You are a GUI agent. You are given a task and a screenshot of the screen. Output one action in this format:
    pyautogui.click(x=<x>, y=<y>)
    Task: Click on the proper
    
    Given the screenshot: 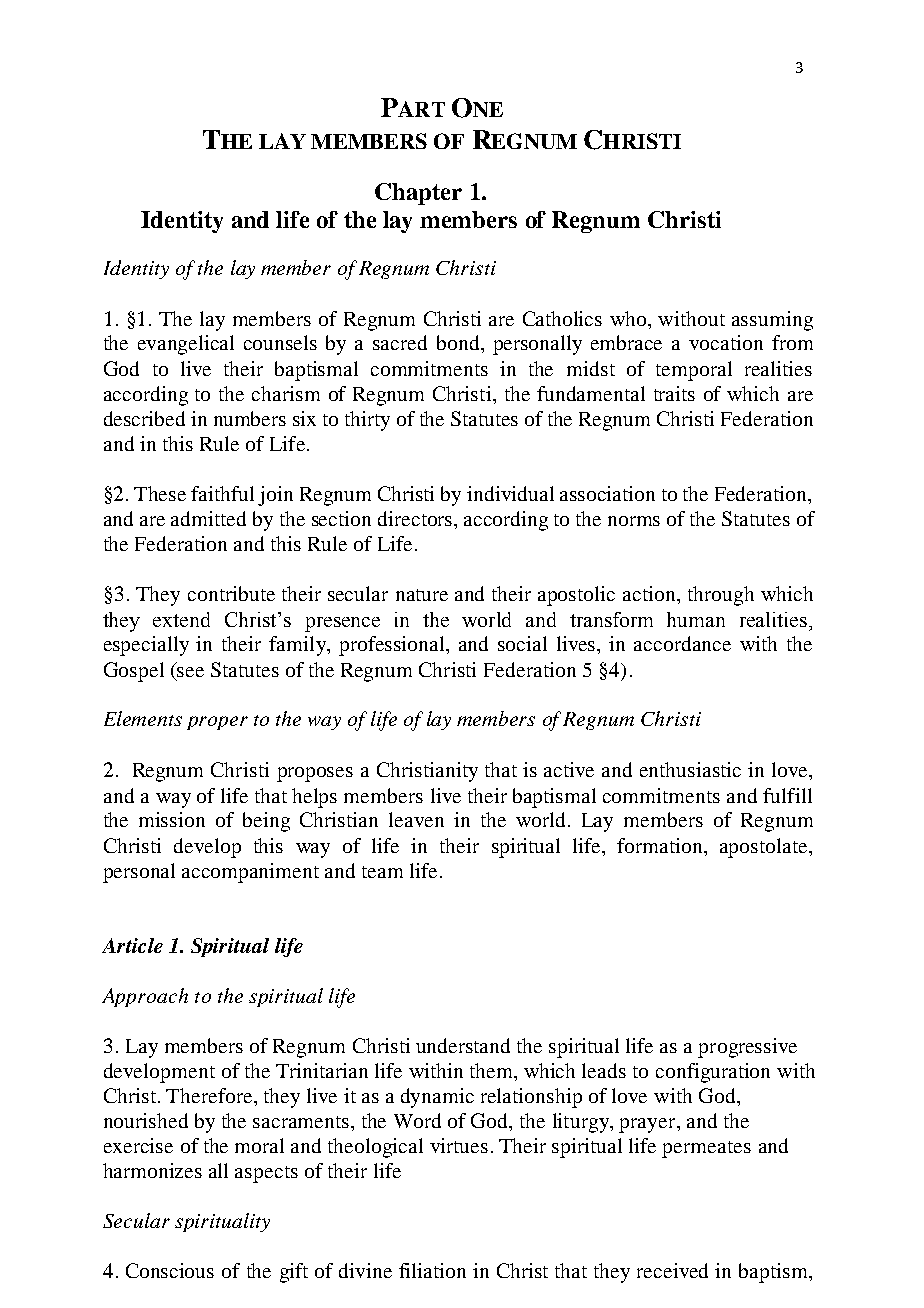 What is the action you would take?
    pyautogui.click(x=217, y=723)
